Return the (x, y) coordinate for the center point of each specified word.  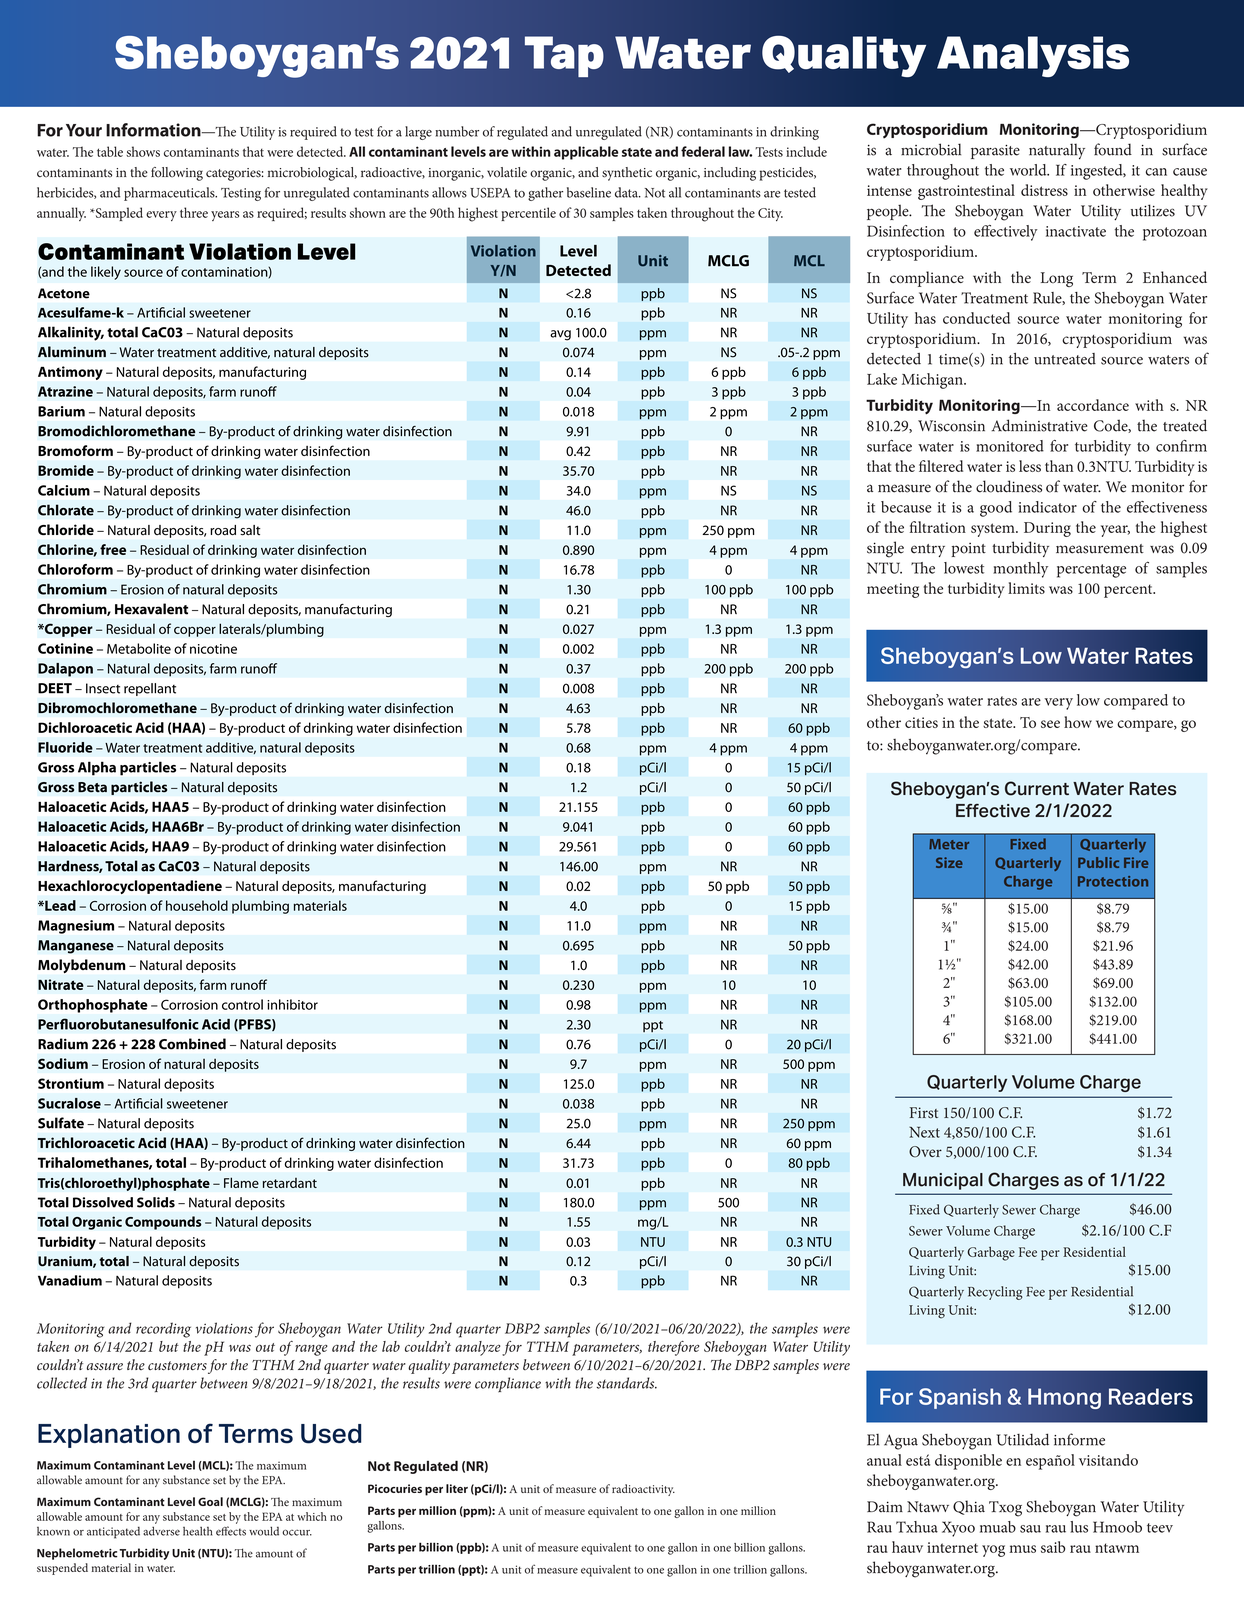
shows (143, 151)
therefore (673, 1348)
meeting (893, 590)
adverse (161, 1531)
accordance (1093, 405)
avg (560, 335)
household (197, 905)
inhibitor (292, 1004)
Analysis (1033, 56)
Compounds (163, 1223)
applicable (586, 153)
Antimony (70, 373)
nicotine (213, 649)
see (1050, 724)
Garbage (991, 1254)
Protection (1113, 881)
